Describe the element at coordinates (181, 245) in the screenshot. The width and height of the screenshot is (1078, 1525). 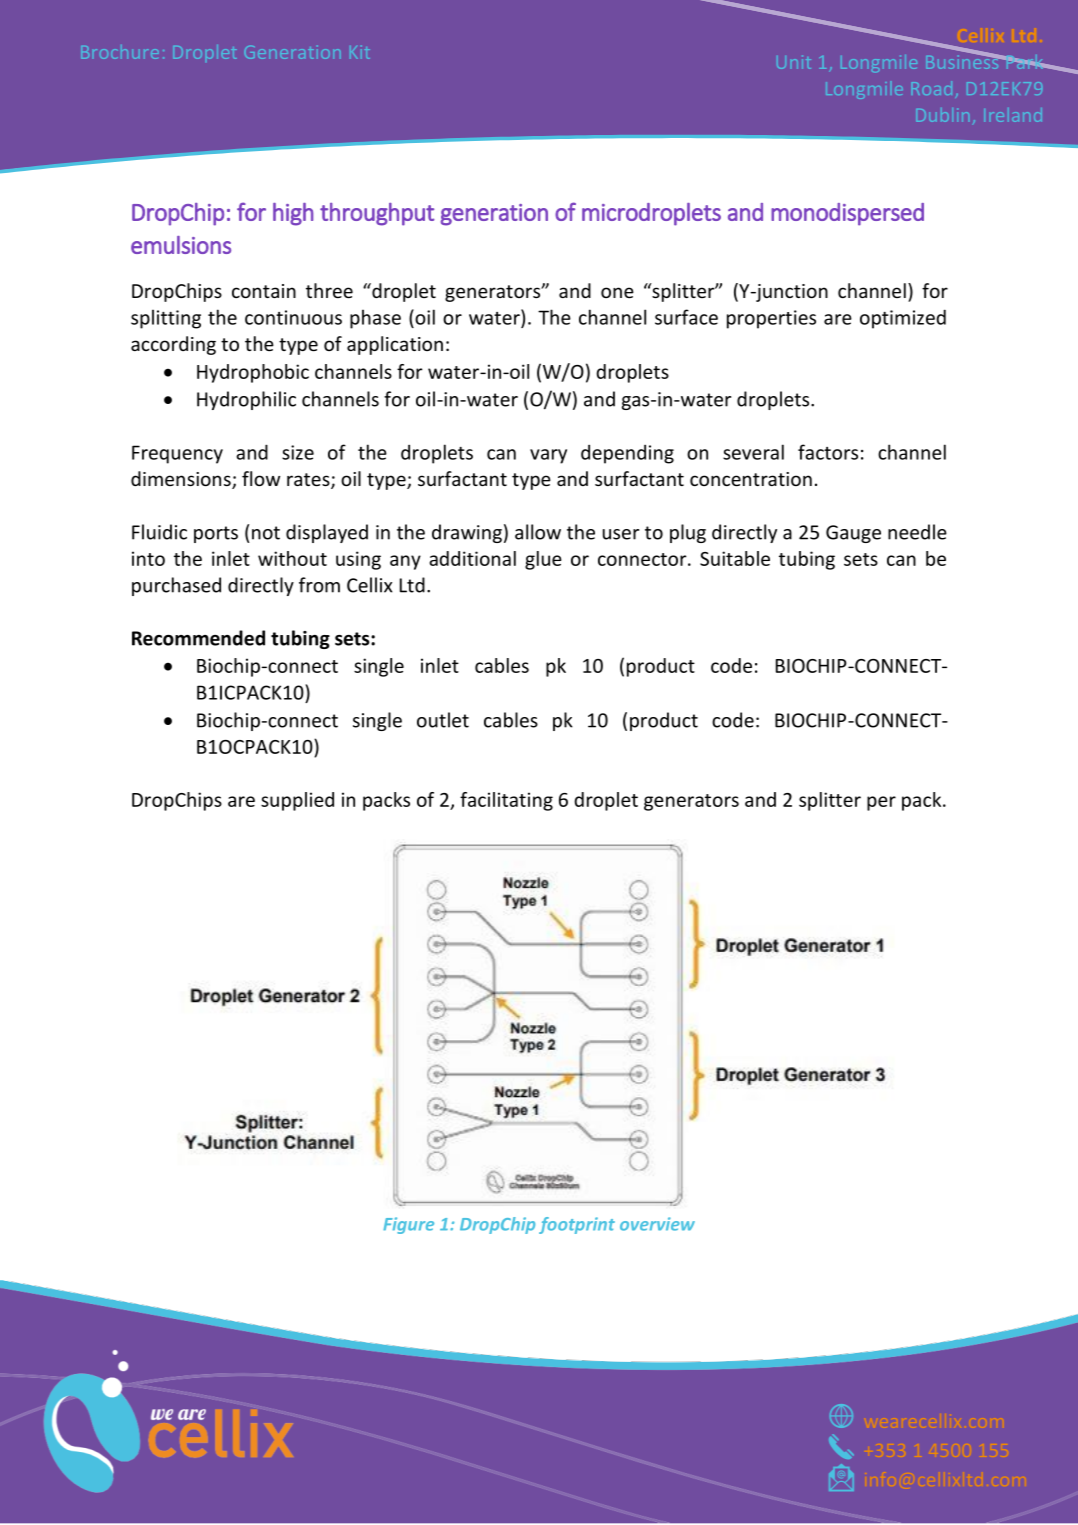
I see `emulsions` at that location.
